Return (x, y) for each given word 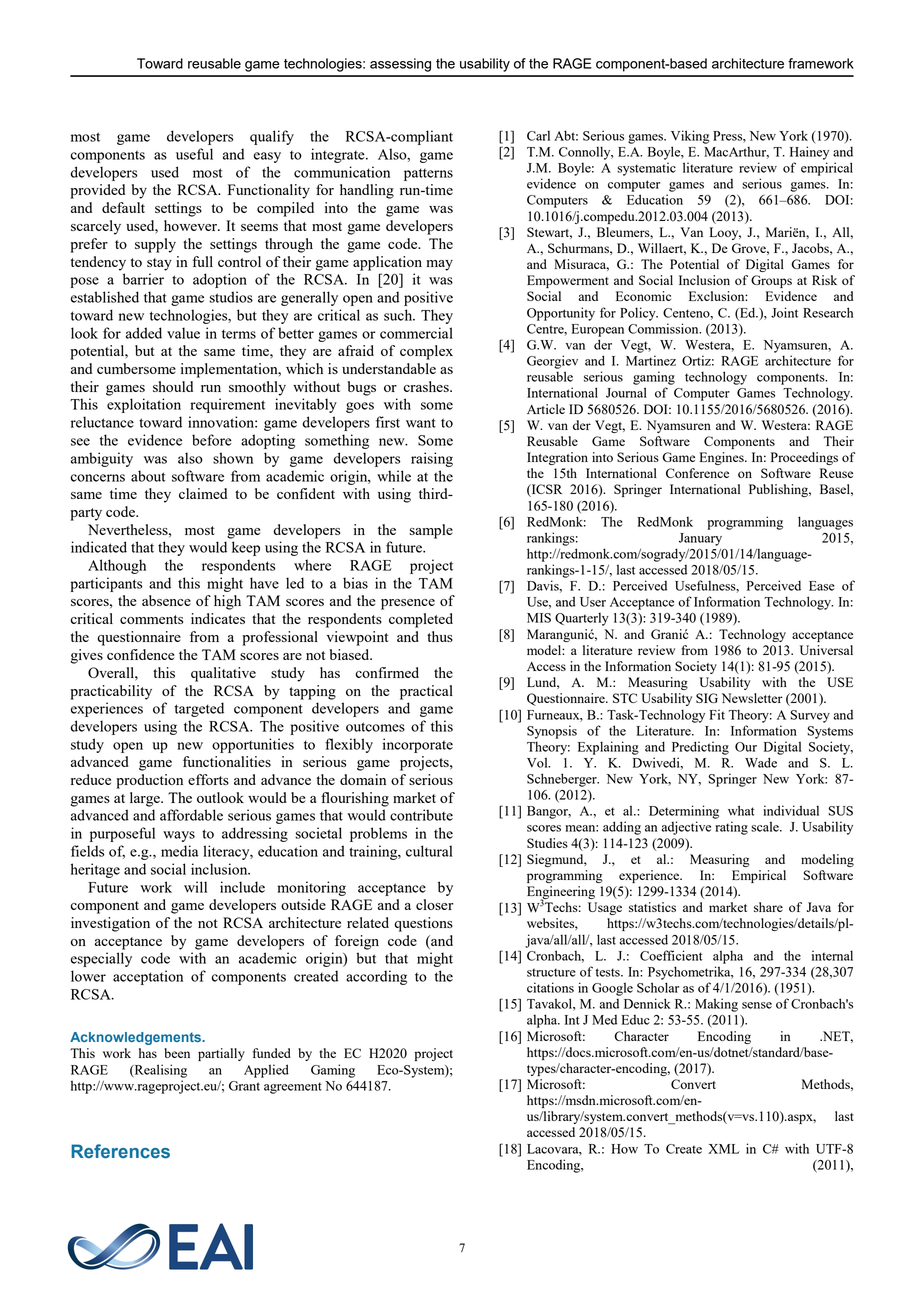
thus (440, 636)
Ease (822, 586)
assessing (400, 65)
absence (166, 600)
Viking (690, 137)
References (120, 1151)
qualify (272, 137)
